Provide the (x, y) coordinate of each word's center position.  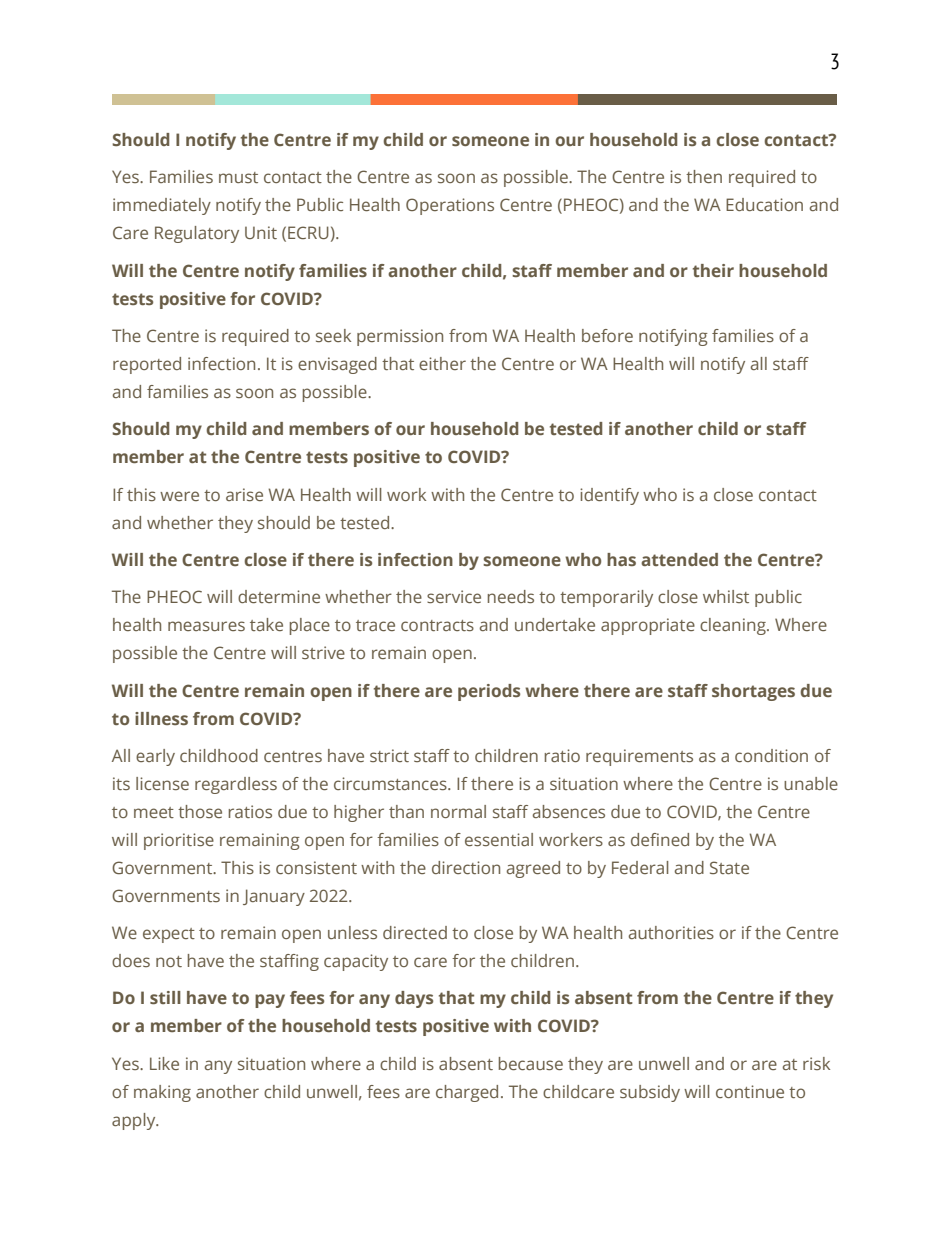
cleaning (734, 626)
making (162, 1093)
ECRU (308, 232)
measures (206, 626)
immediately (162, 206)
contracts (437, 625)
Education (764, 204)
